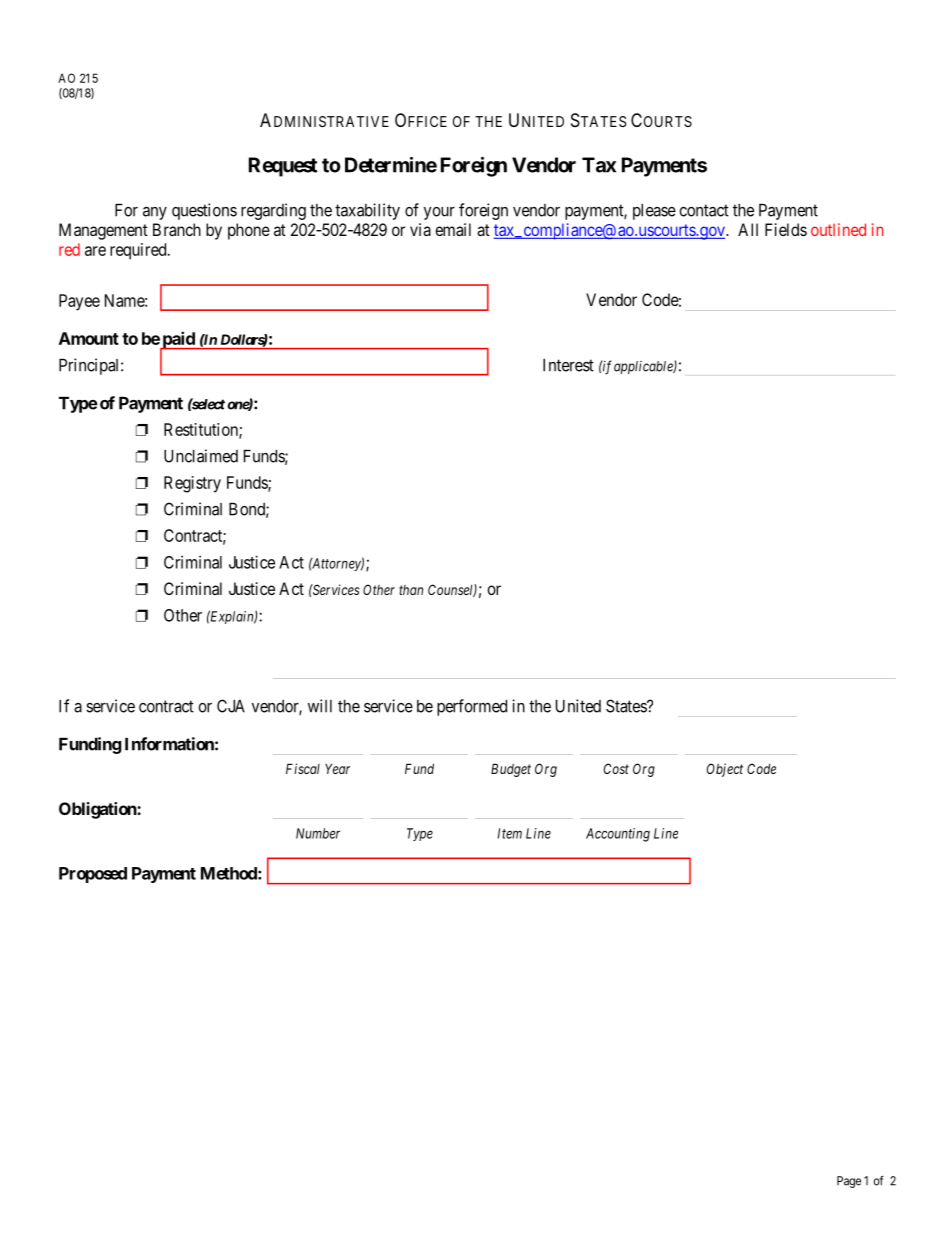 The image size is (952, 1233). What do you see at coordinates (201, 456) in the screenshot?
I see `Unclaimed` at bounding box center [201, 456].
